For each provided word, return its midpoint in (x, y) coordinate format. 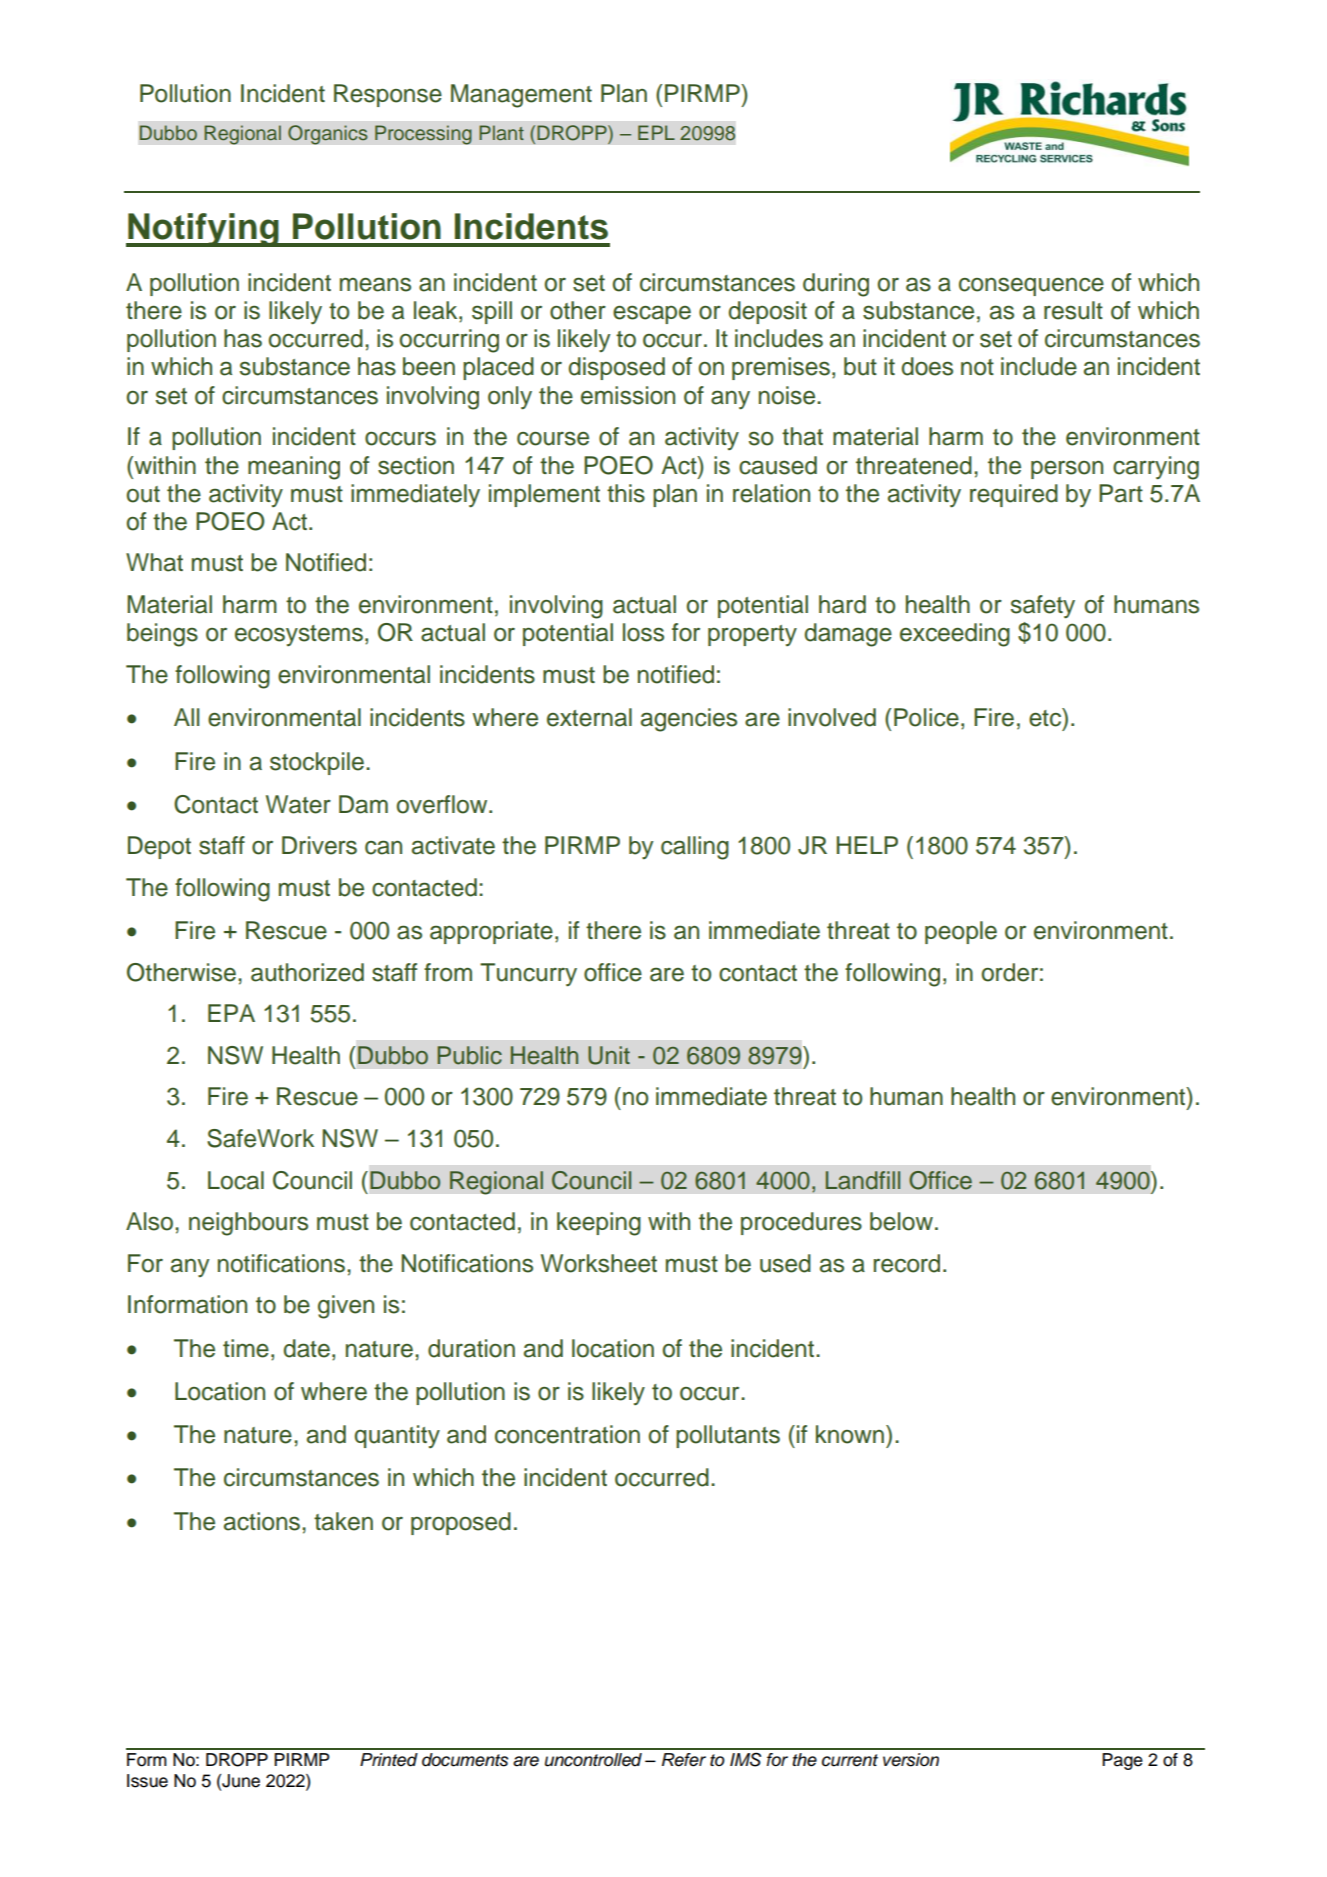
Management (521, 96)
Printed (389, 1760)
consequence (1031, 286)
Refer (684, 1760)
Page (1122, 1761)
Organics (328, 135)
